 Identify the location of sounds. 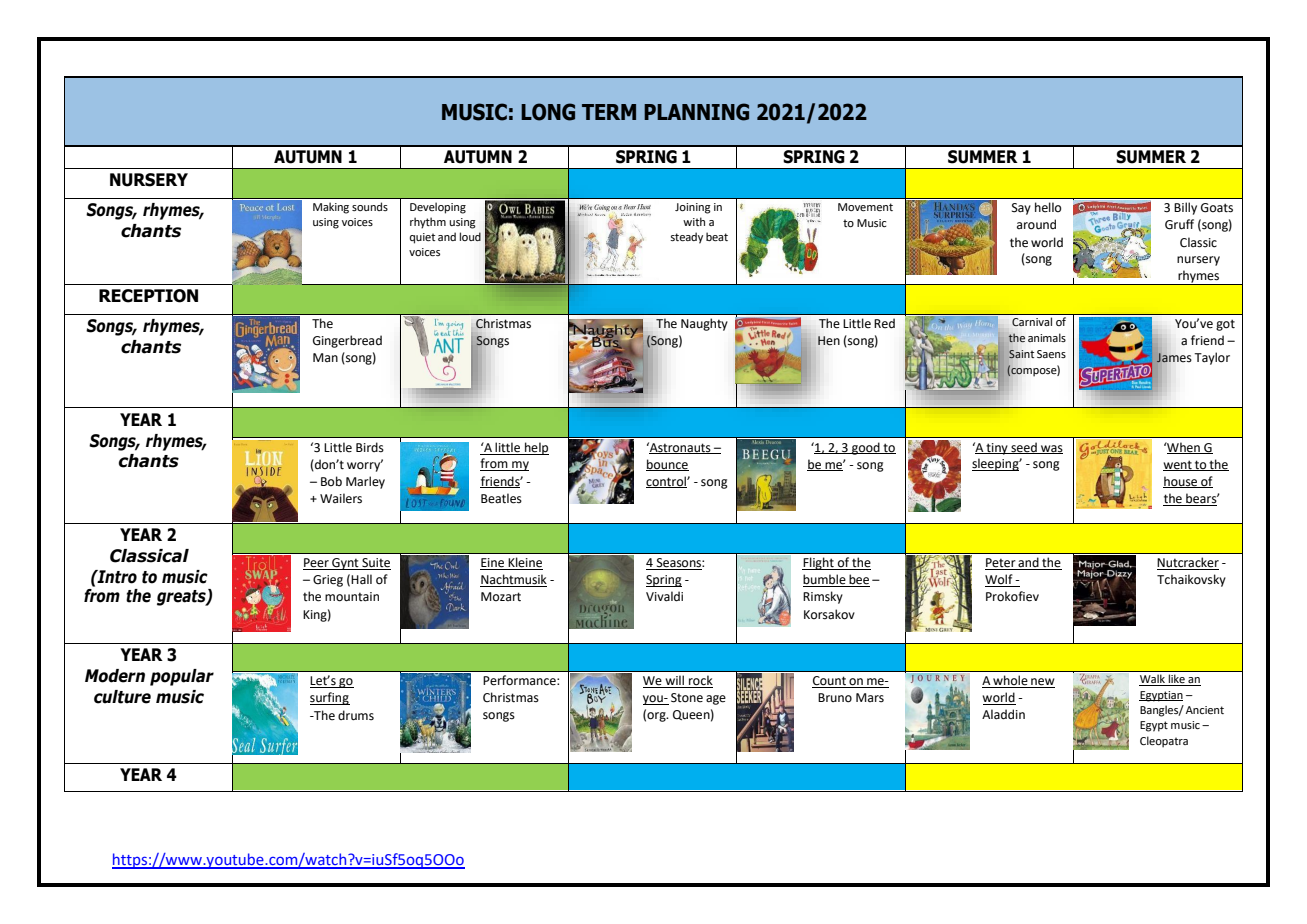
(370, 206).
